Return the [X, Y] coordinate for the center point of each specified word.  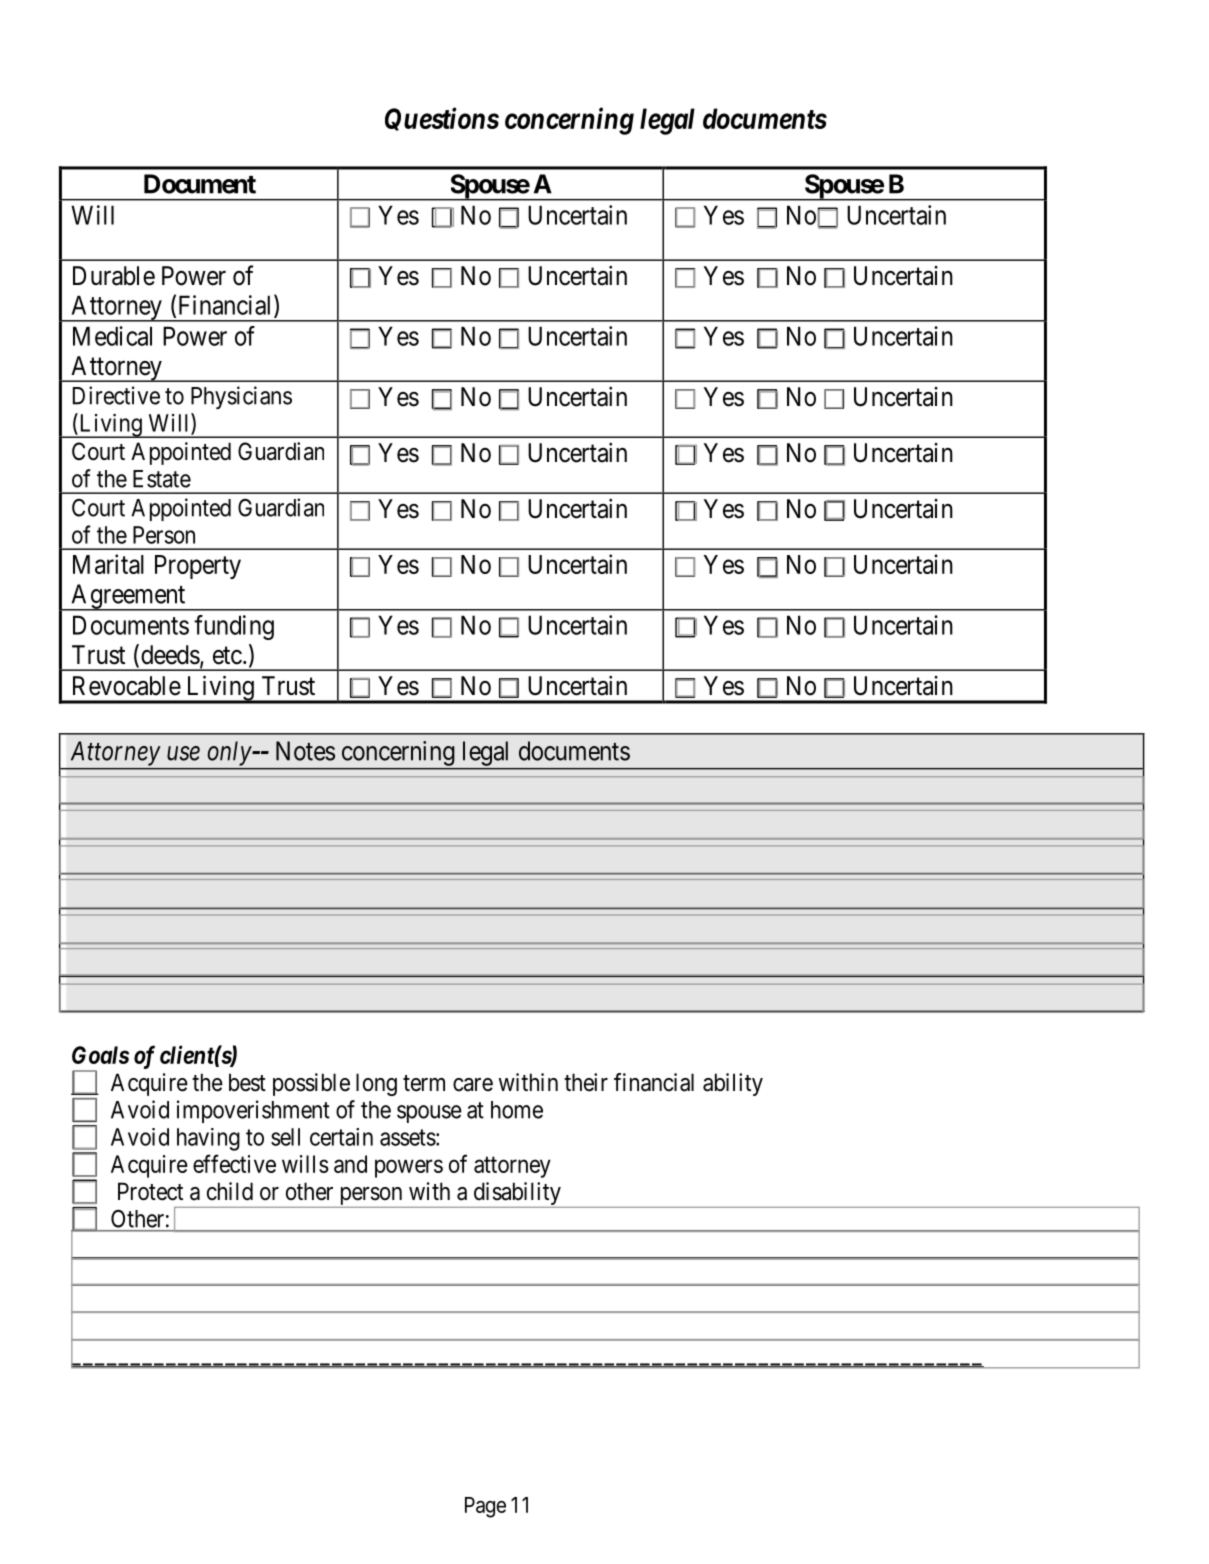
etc [227, 656]
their [586, 1082]
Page [485, 1507]
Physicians [241, 397]
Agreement [128, 597]
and [350, 1164]
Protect [150, 1191]
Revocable [127, 686]
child [230, 1191]
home [517, 1110]
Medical [112, 336]
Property [198, 567]
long [376, 1084]
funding [234, 627]
